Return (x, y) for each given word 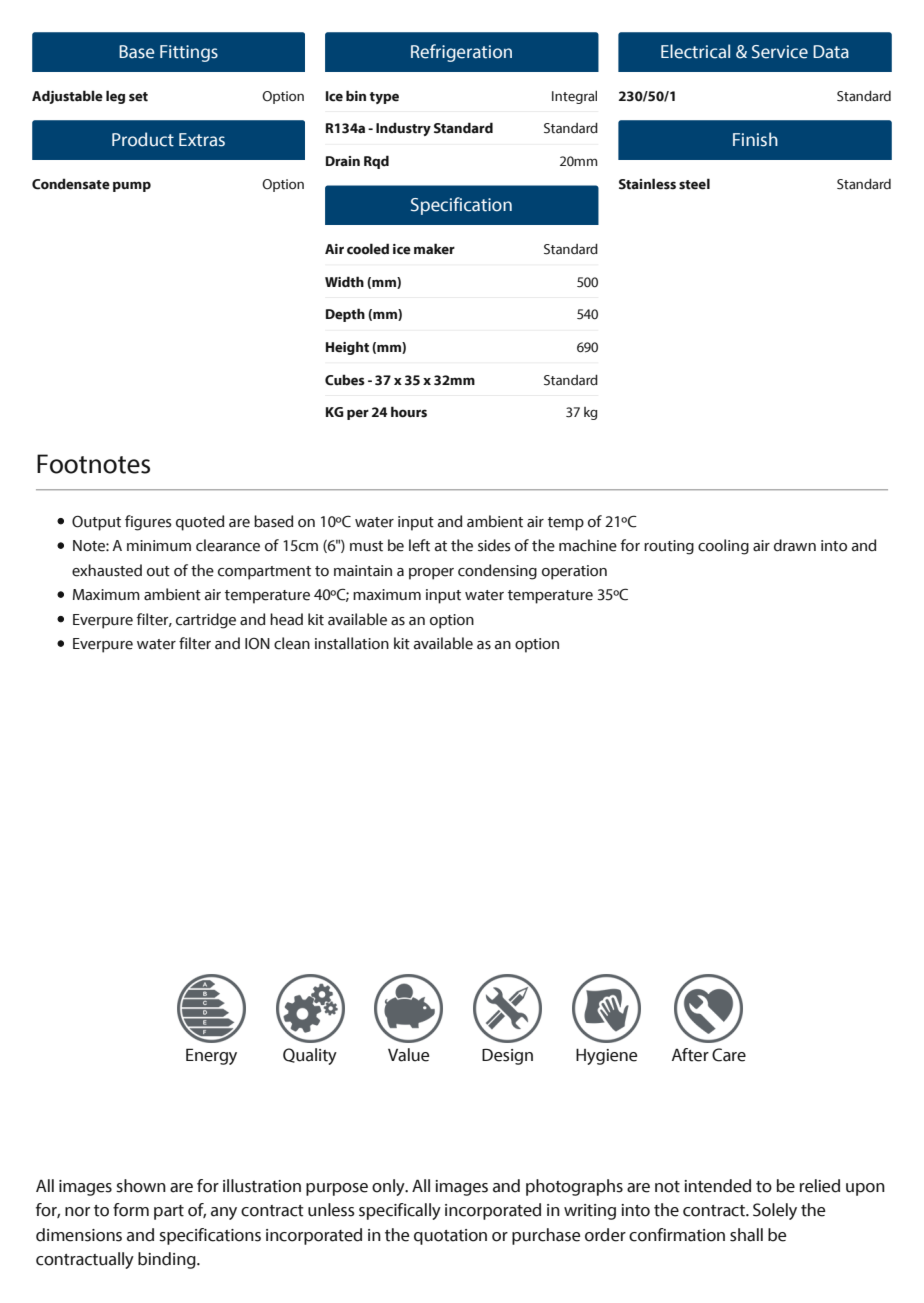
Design (507, 1057)
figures (148, 523)
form (131, 1210)
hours (409, 412)
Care (729, 1055)
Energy (211, 1056)
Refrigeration (461, 53)
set (138, 97)
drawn (795, 545)
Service (780, 52)
